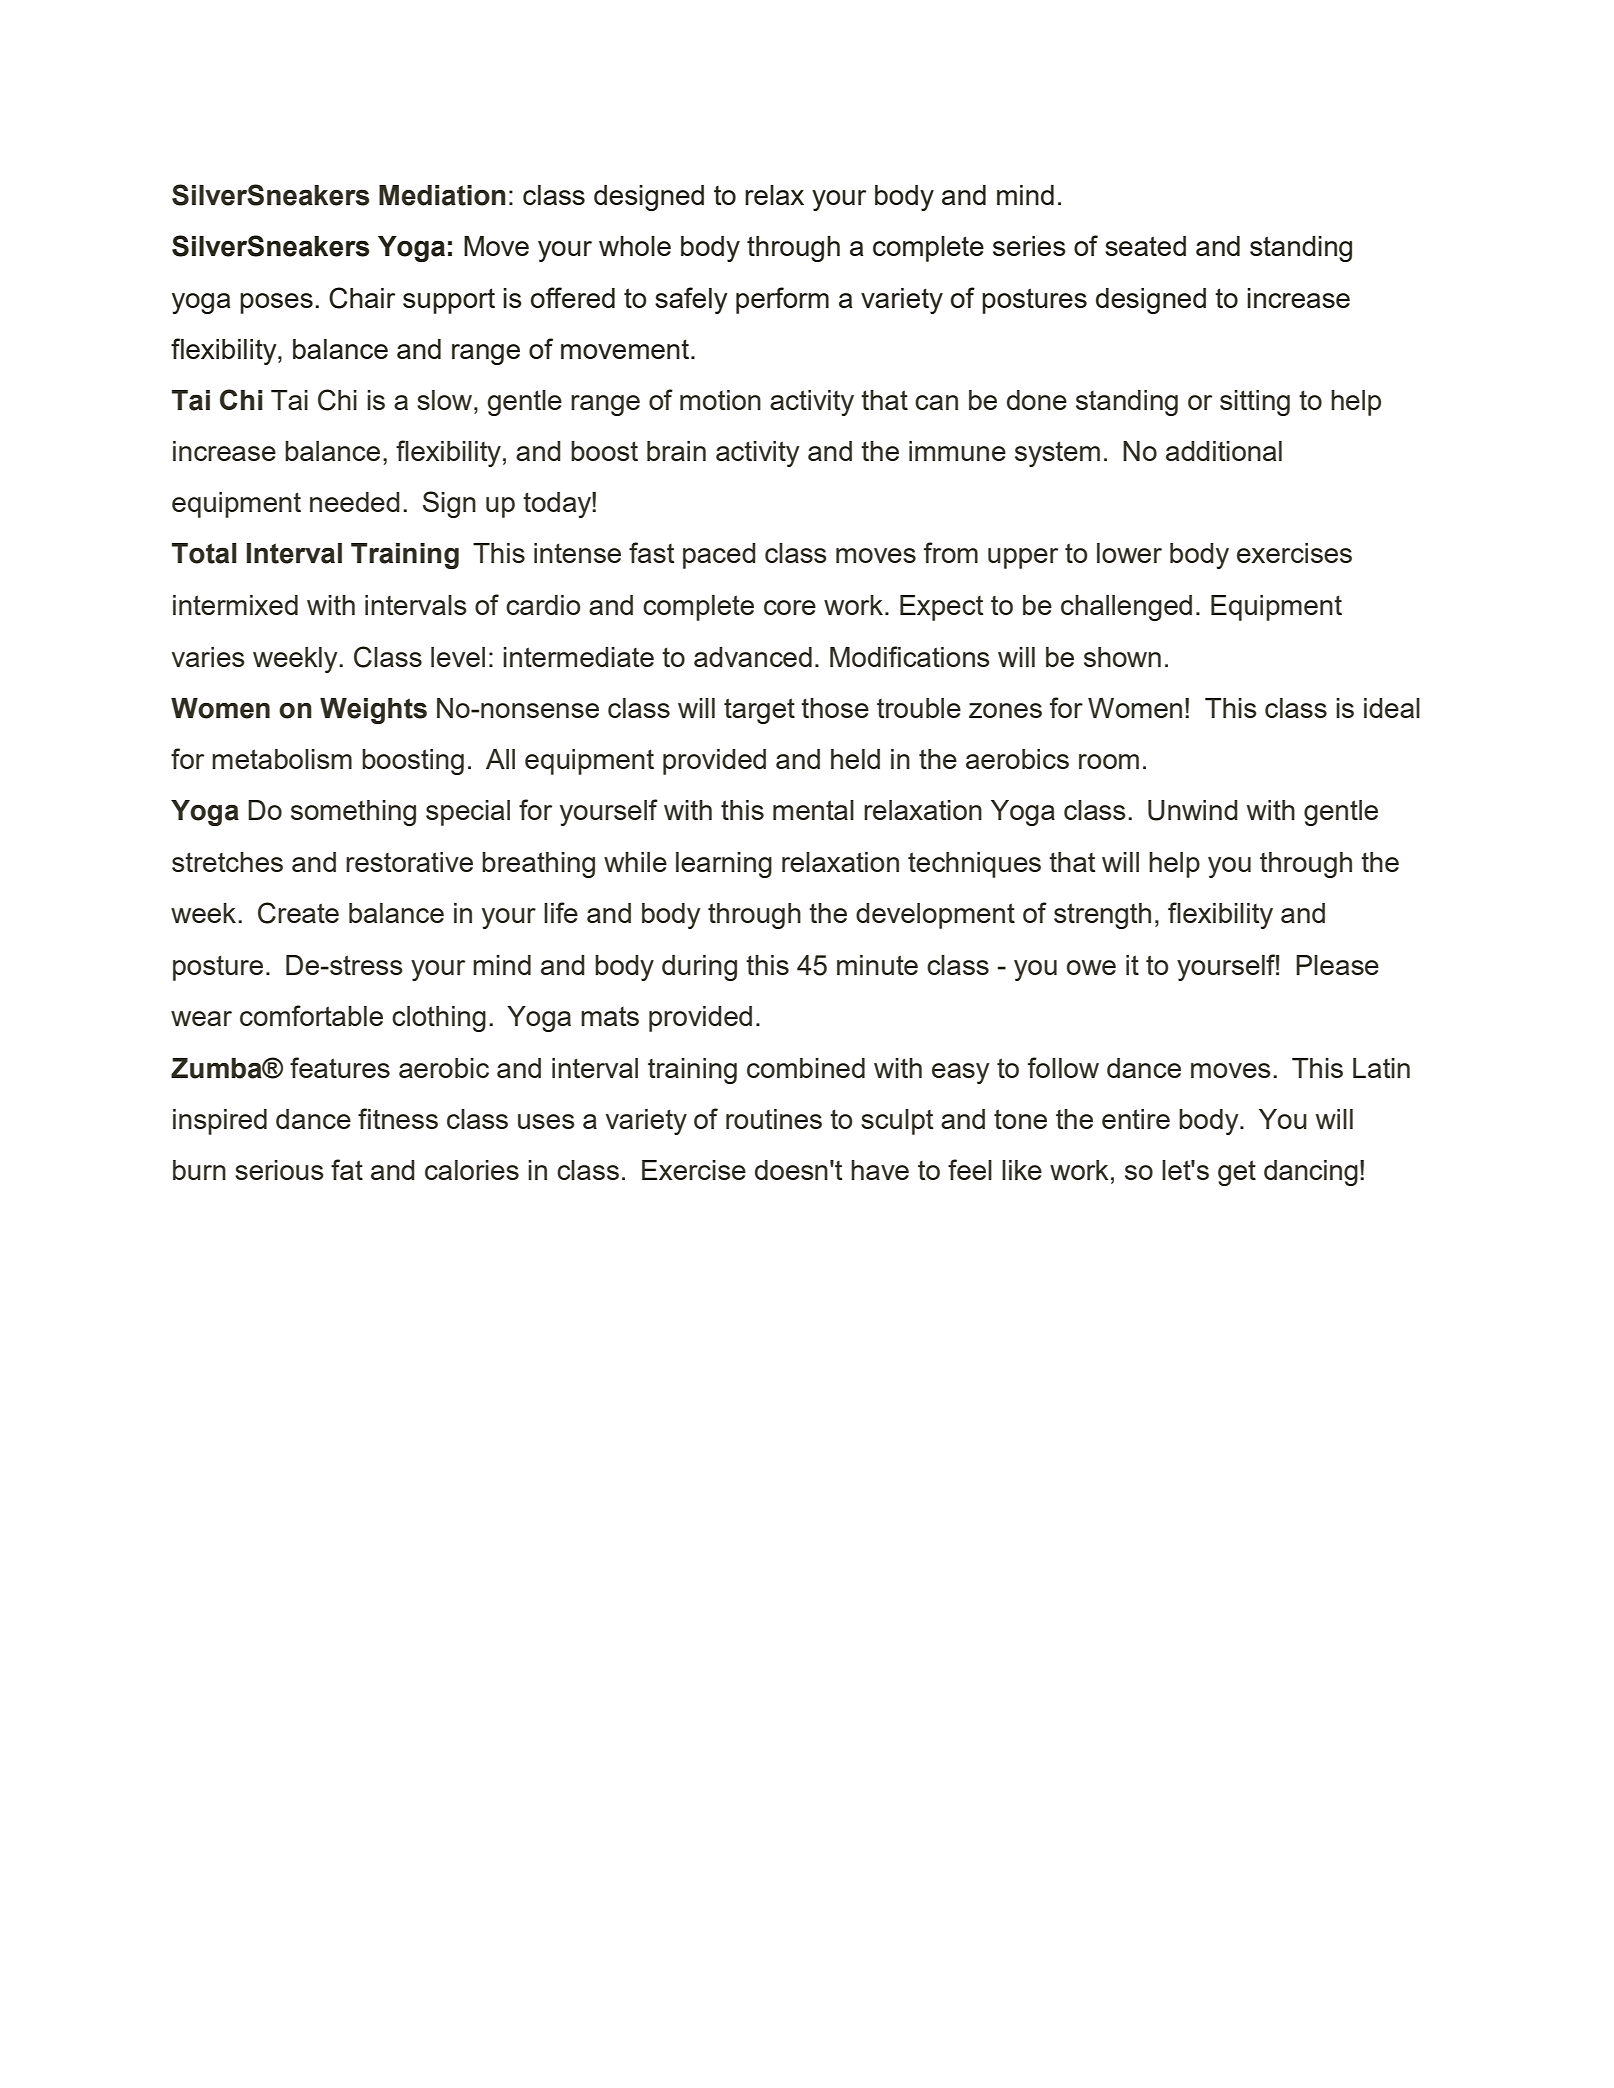 The image size is (1614, 2088). What do you see at coordinates (635, 246) in the screenshot?
I see `whole` at bounding box center [635, 246].
